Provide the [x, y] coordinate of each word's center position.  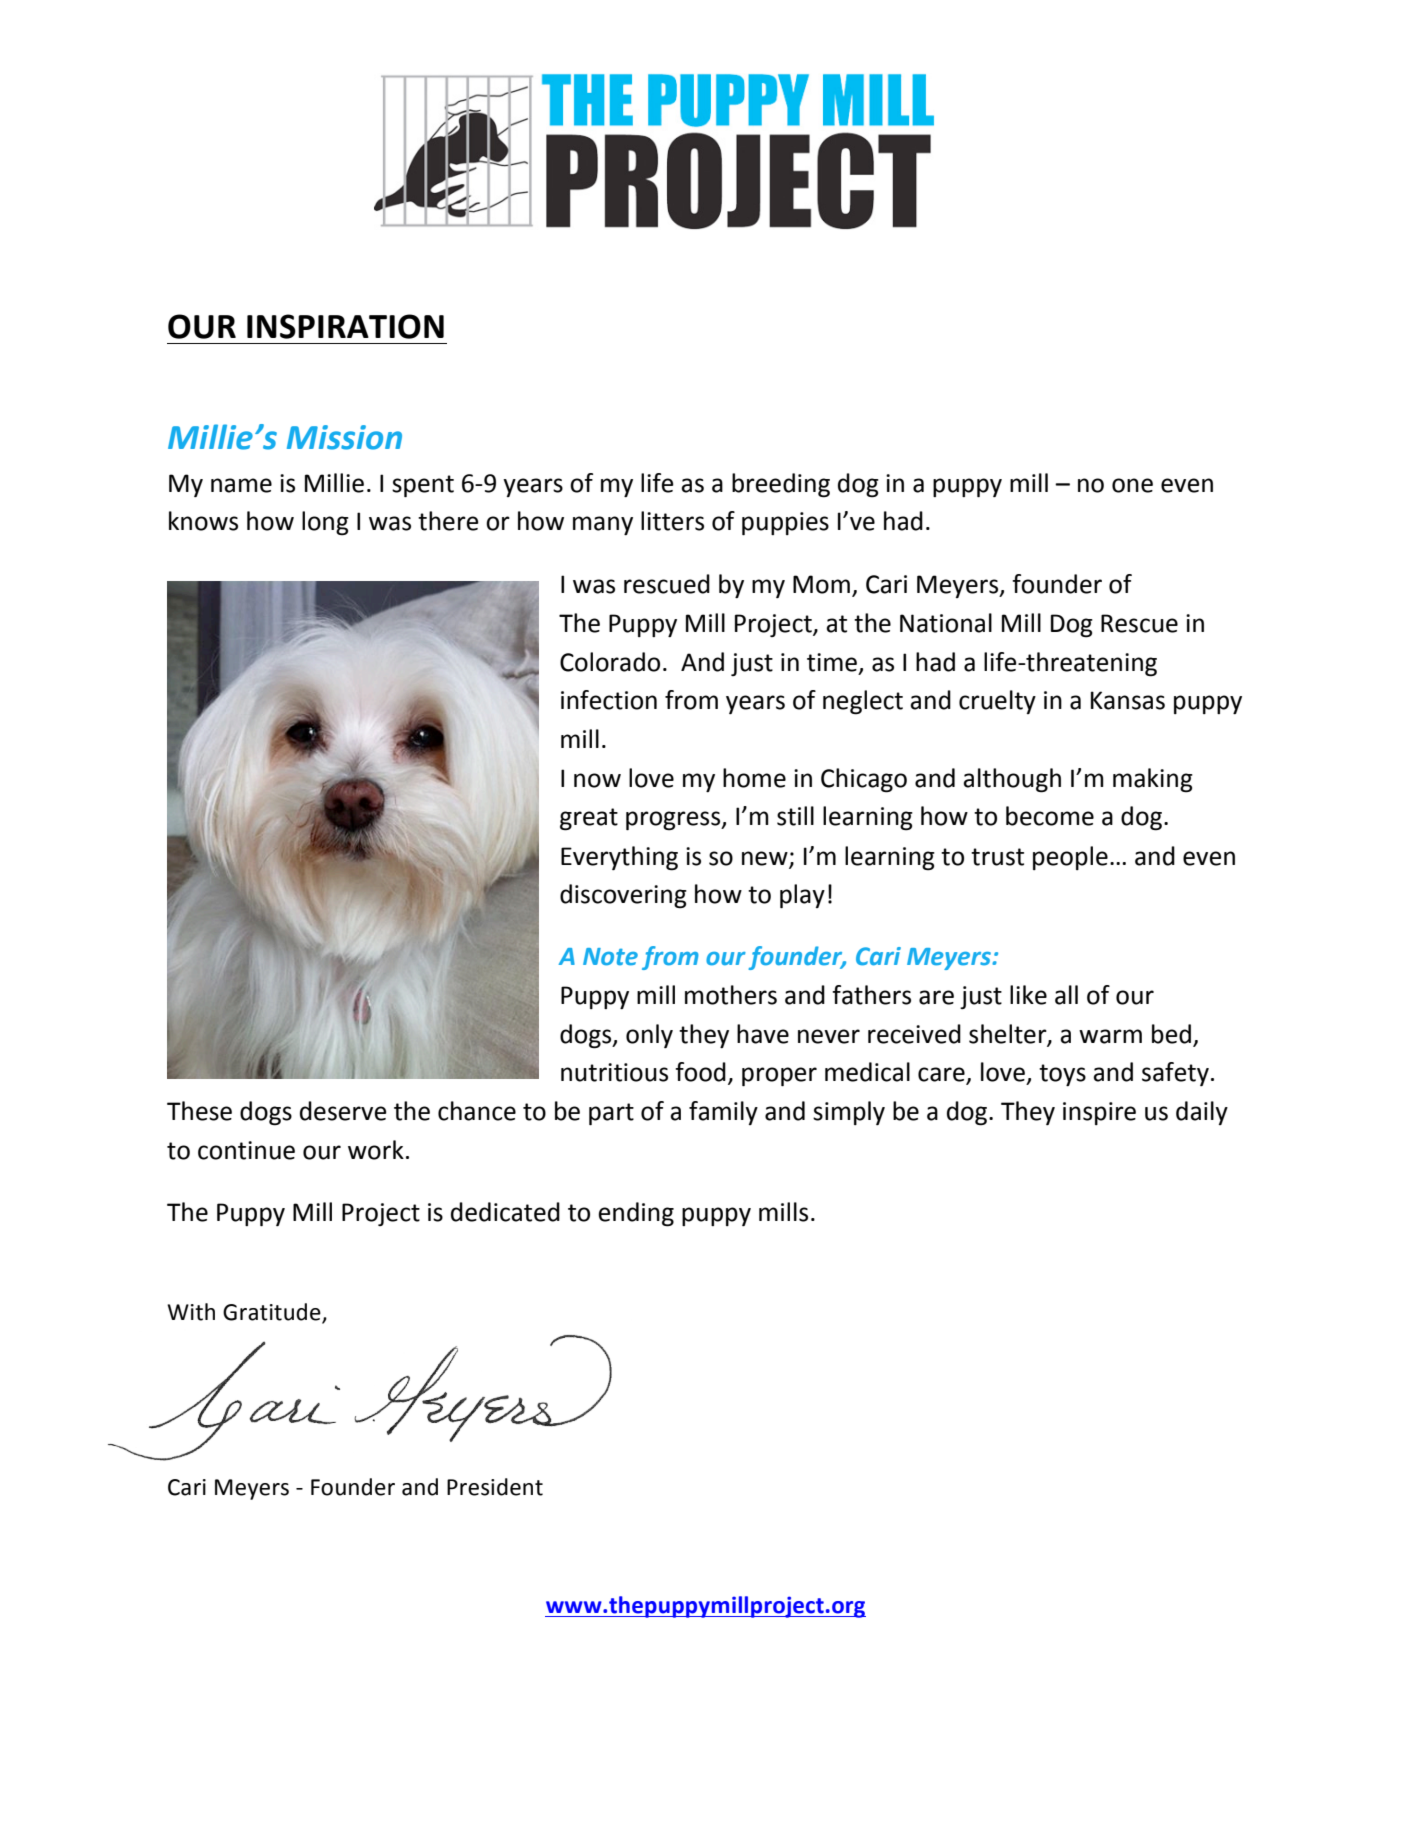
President [495, 1487]
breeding [781, 485]
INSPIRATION [345, 326]
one [1132, 485]
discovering [623, 896]
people [1070, 858]
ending [636, 1214]
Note [610, 957]
